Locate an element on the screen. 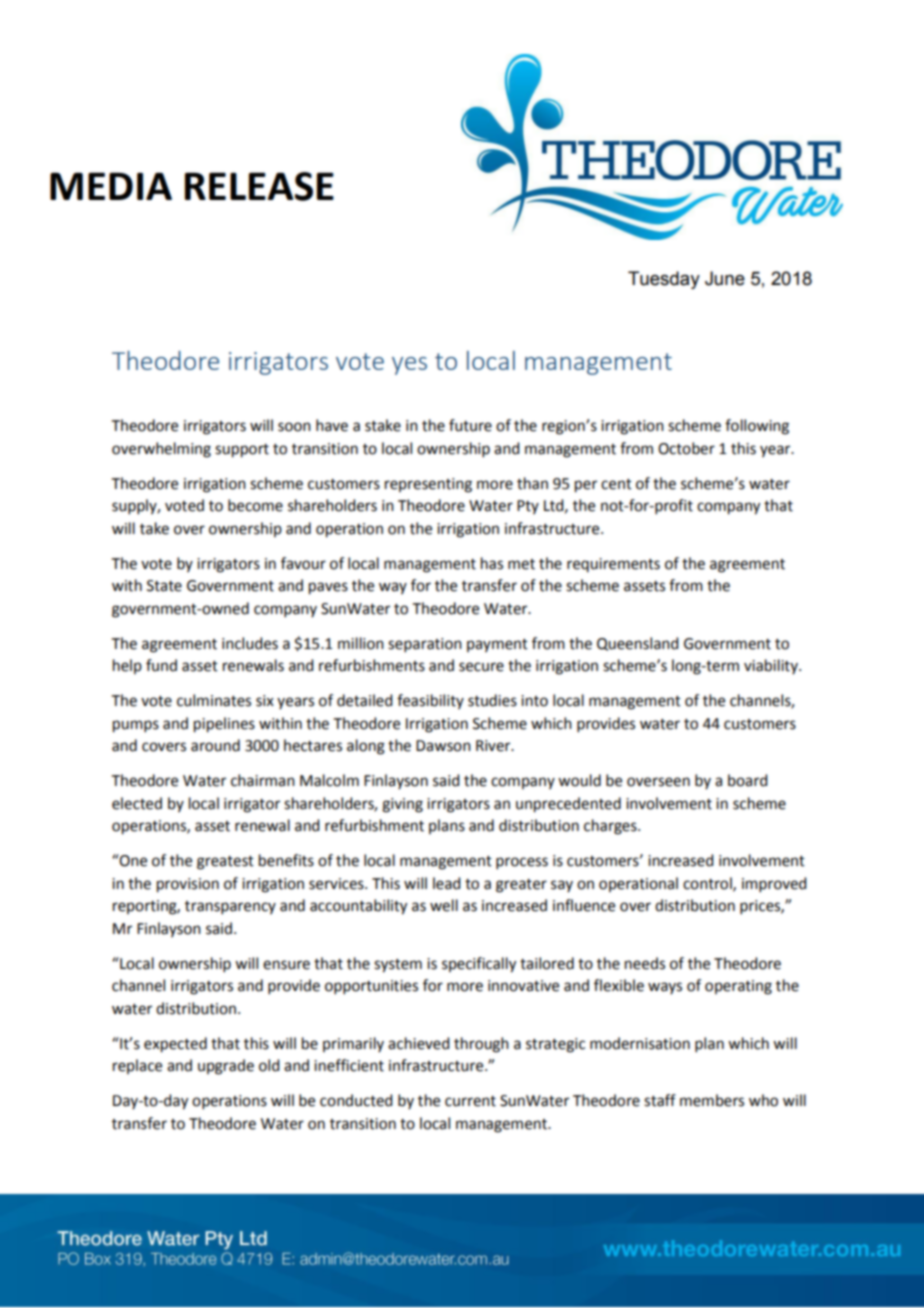  RELEASE is located at coordinates (259, 186).
